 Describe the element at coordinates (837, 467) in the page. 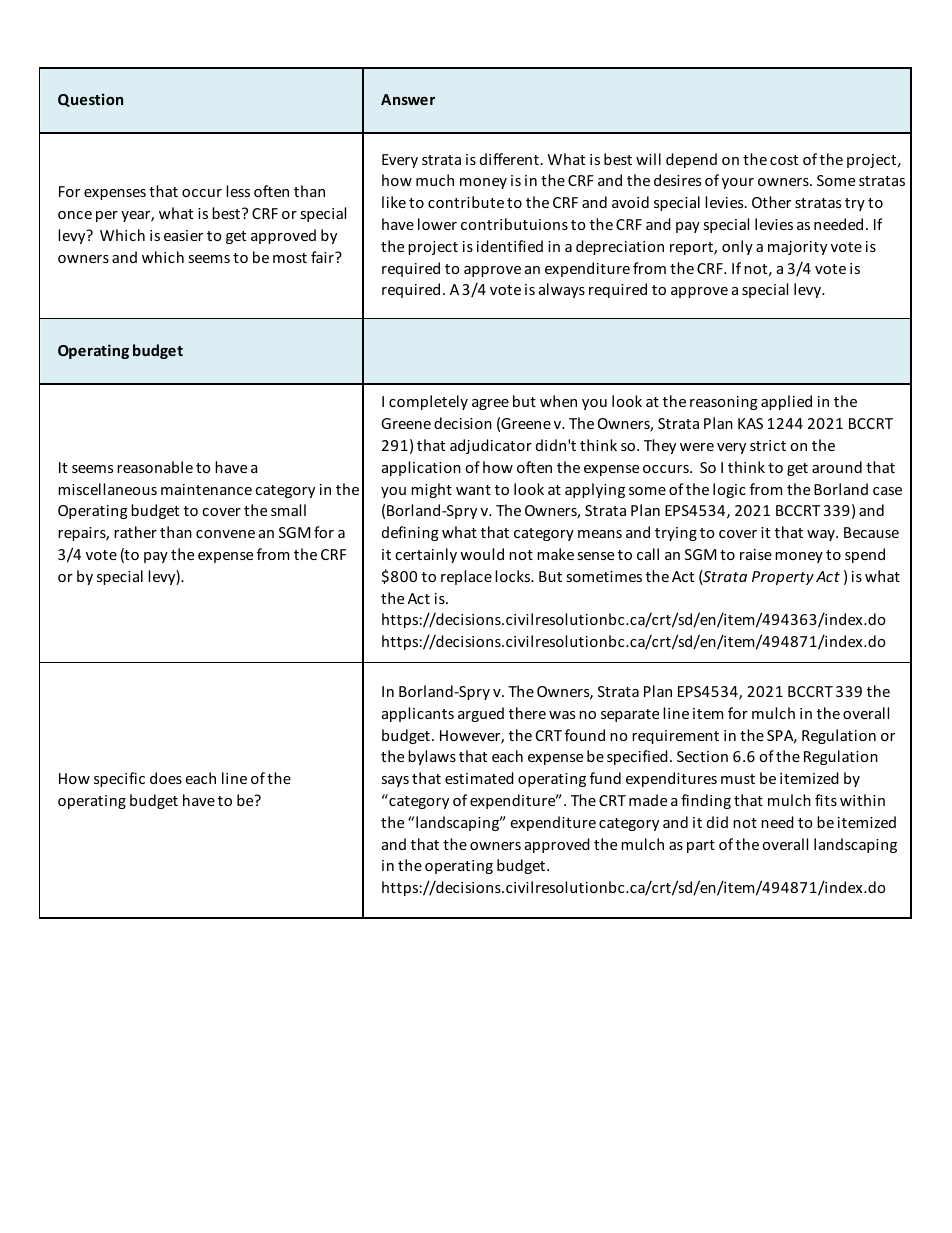

I see `around` at that location.
